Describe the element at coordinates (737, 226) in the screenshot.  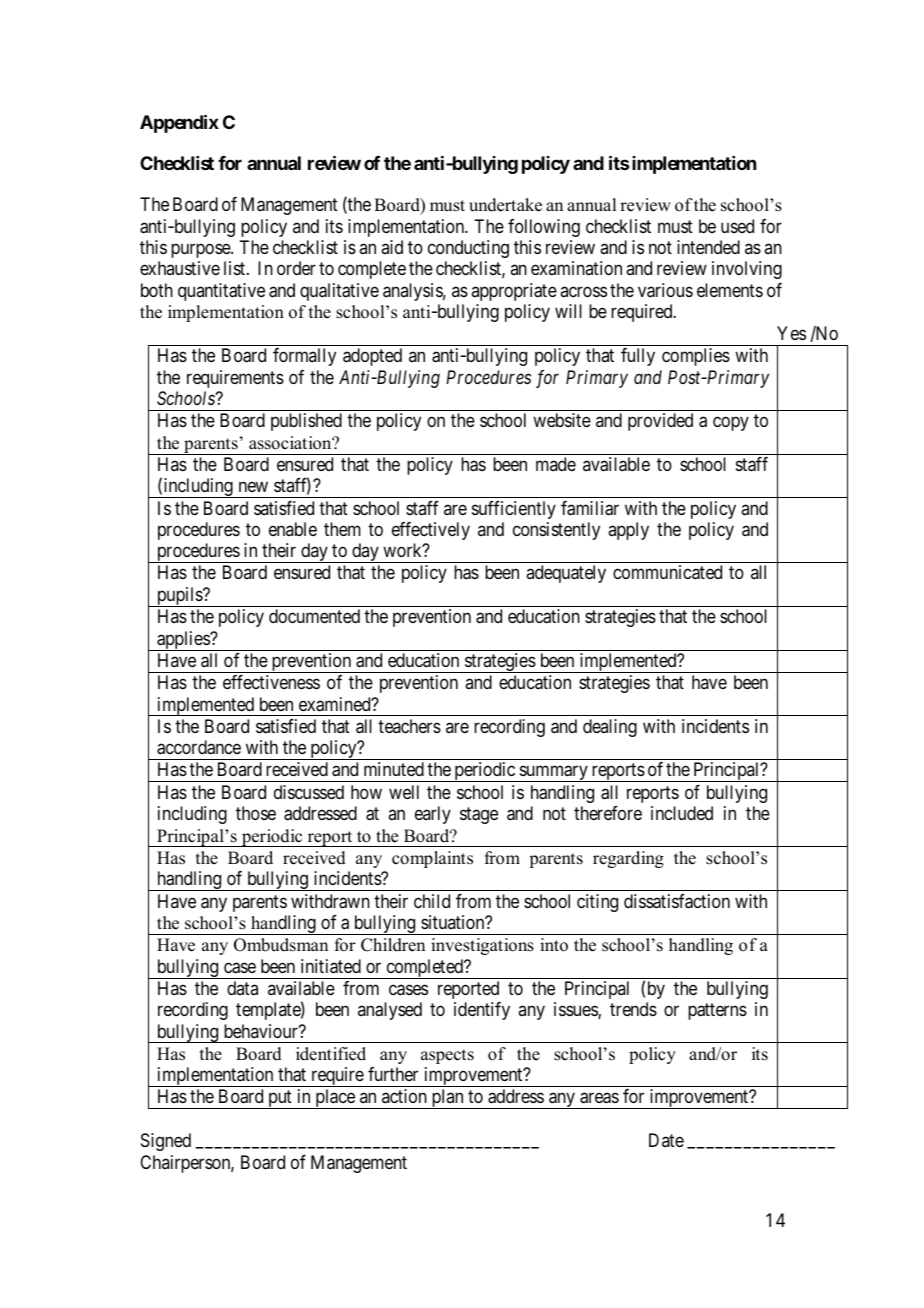
I see `used` at that location.
